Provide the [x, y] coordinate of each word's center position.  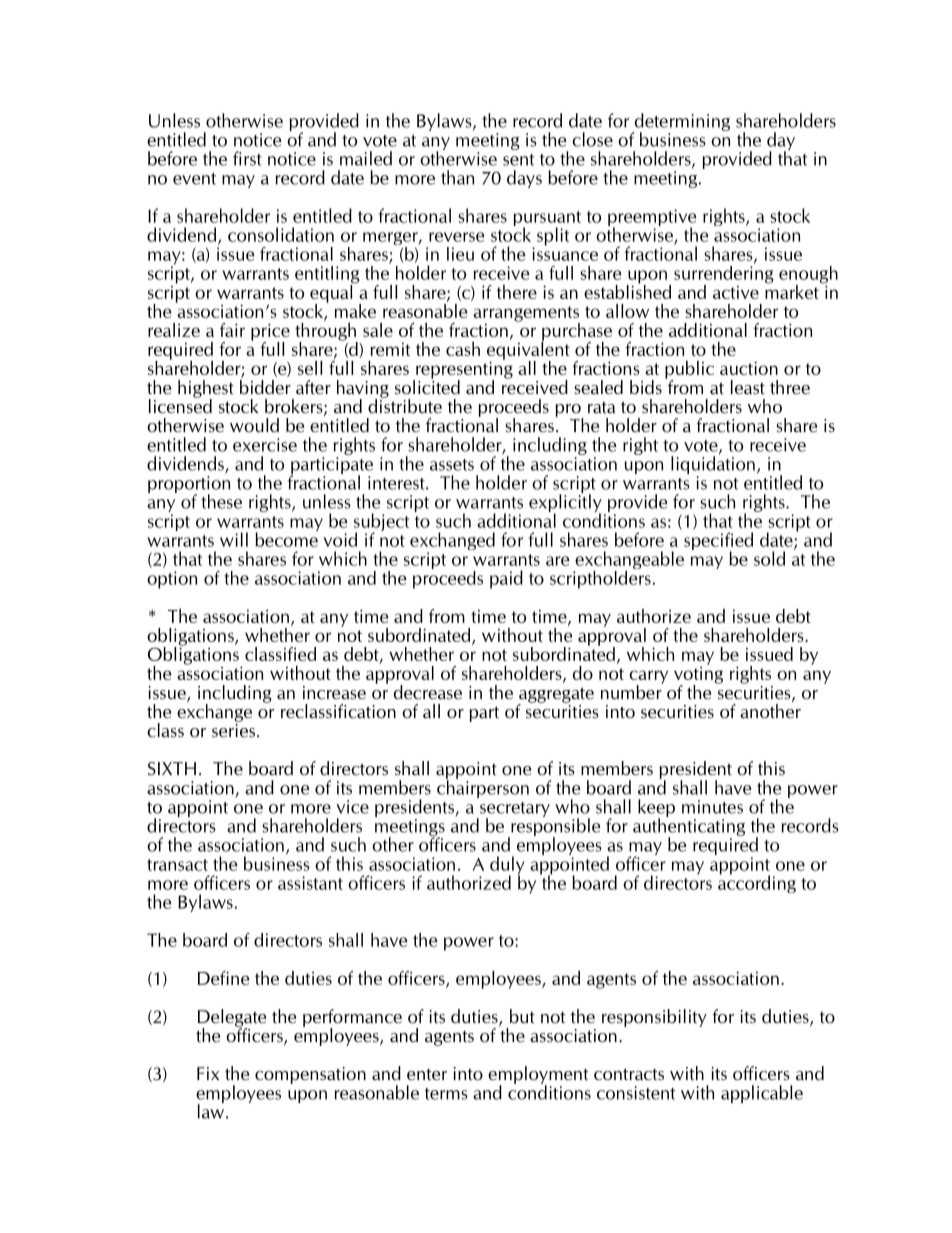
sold [769, 558]
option [172, 580]
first [247, 158]
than [457, 177]
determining [681, 123]
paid [506, 579]
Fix [208, 1073]
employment [538, 1076]
